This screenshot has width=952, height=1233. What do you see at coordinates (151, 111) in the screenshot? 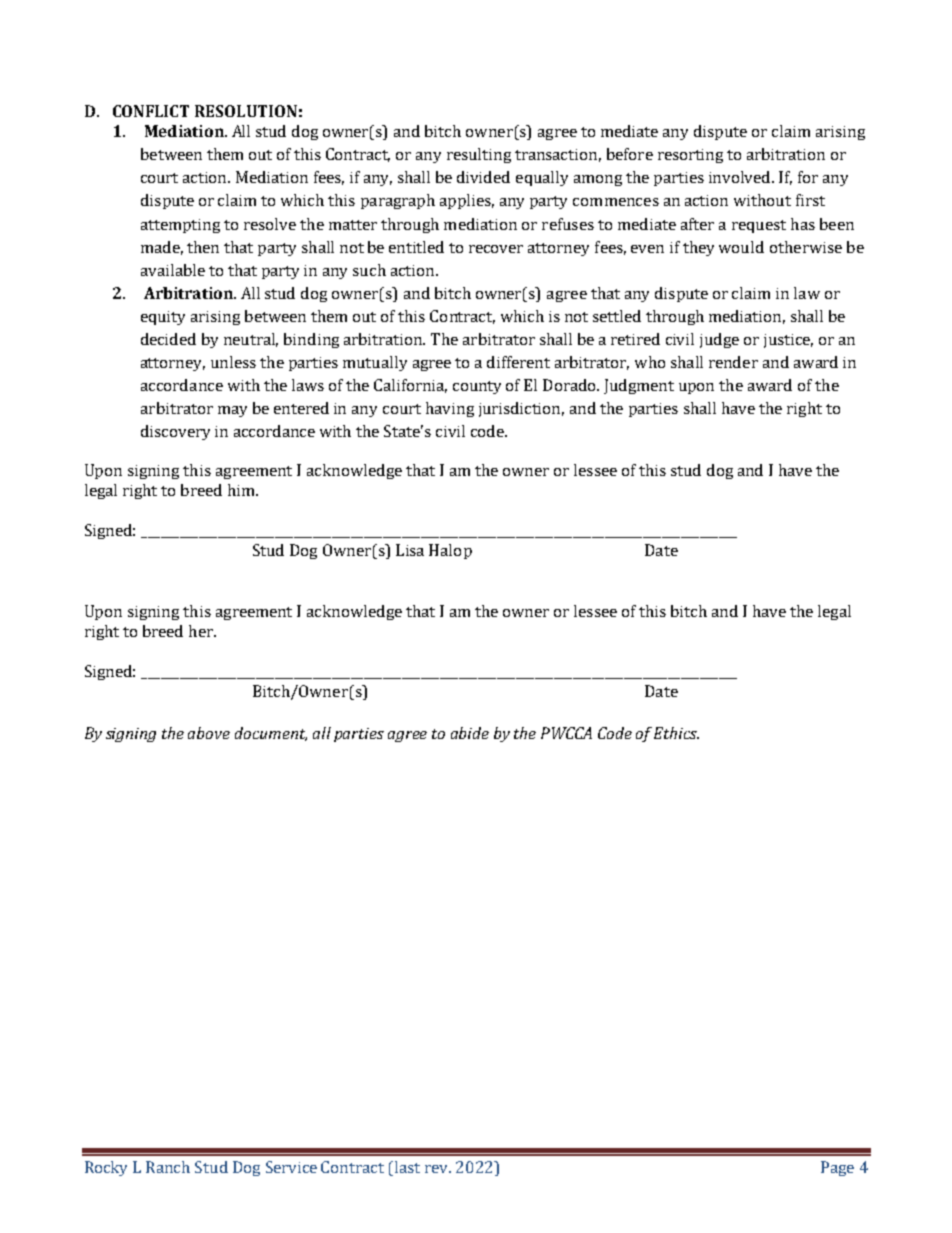
I see `CONFLICT` at bounding box center [151, 111].
